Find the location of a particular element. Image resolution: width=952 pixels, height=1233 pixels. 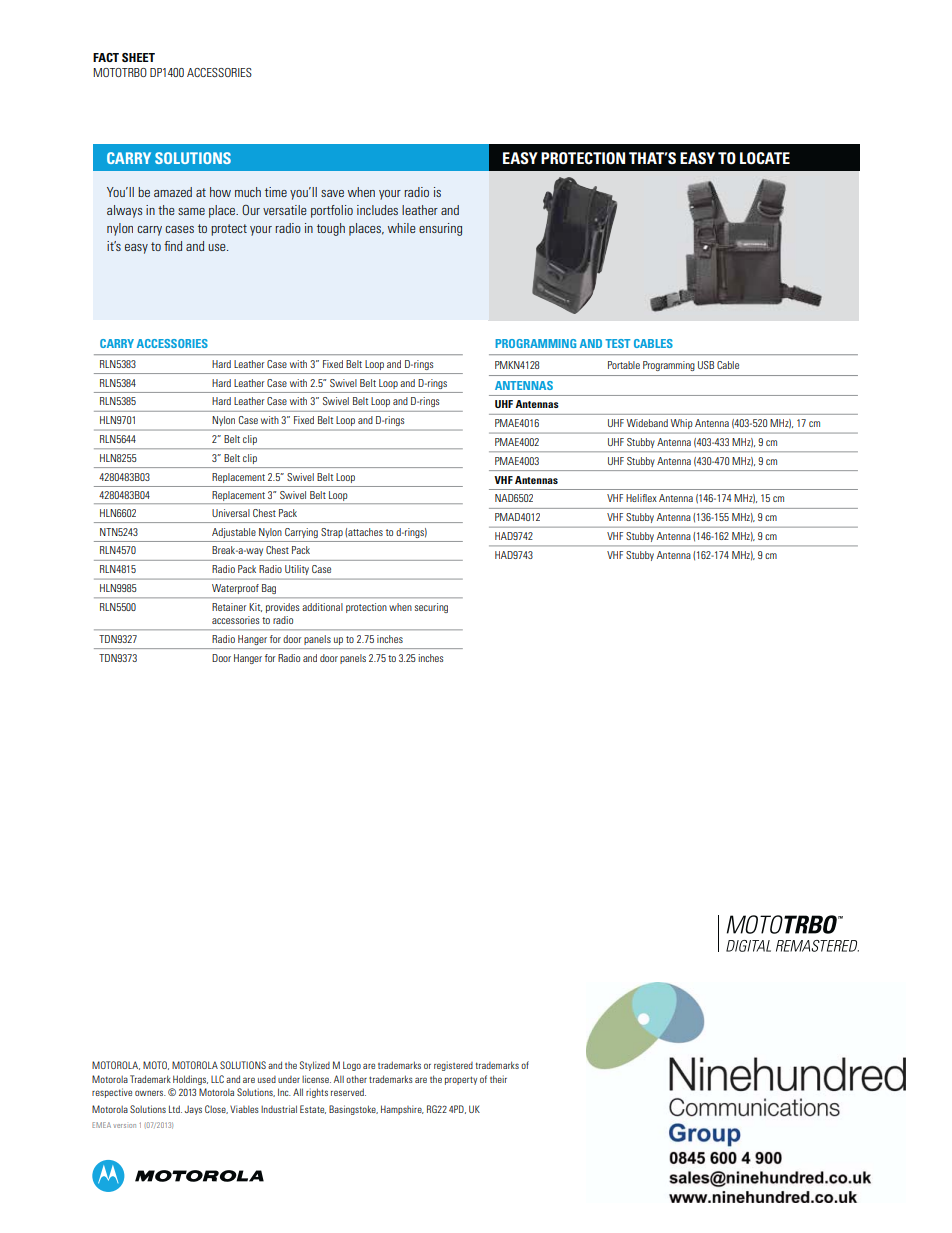

Retainer is located at coordinates (229, 607).
